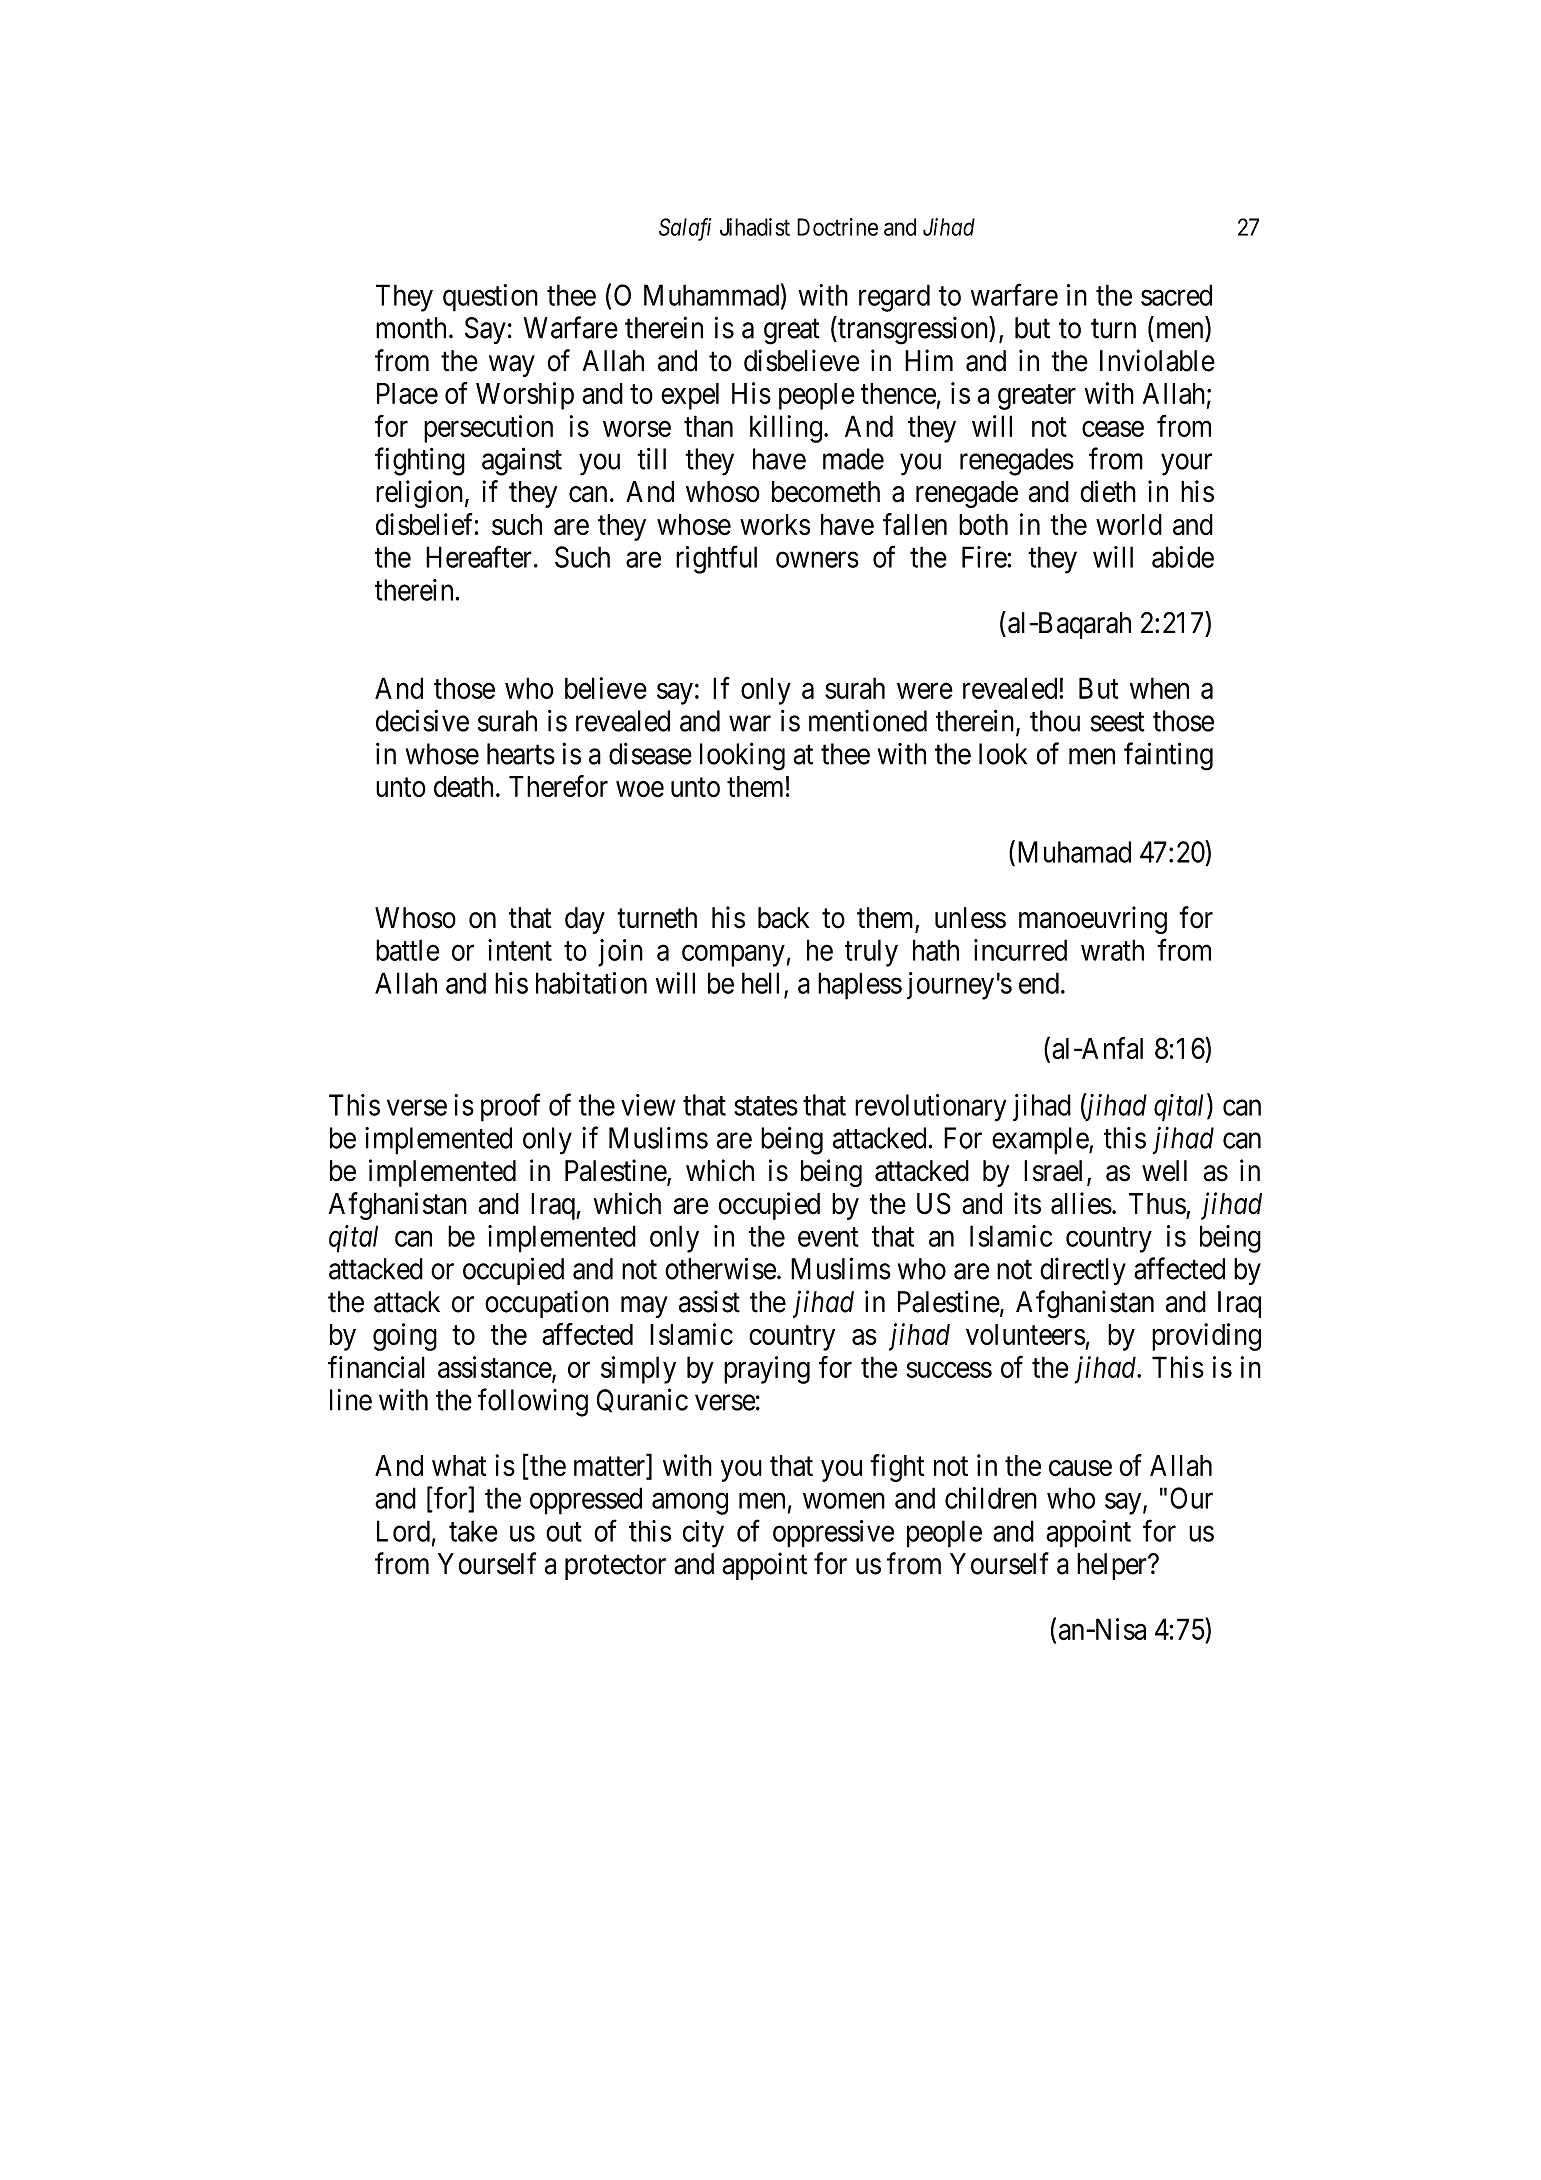 This screenshot has width=1541, height=2180. What do you see at coordinates (1129, 524) in the screenshot?
I see `world` at bounding box center [1129, 524].
